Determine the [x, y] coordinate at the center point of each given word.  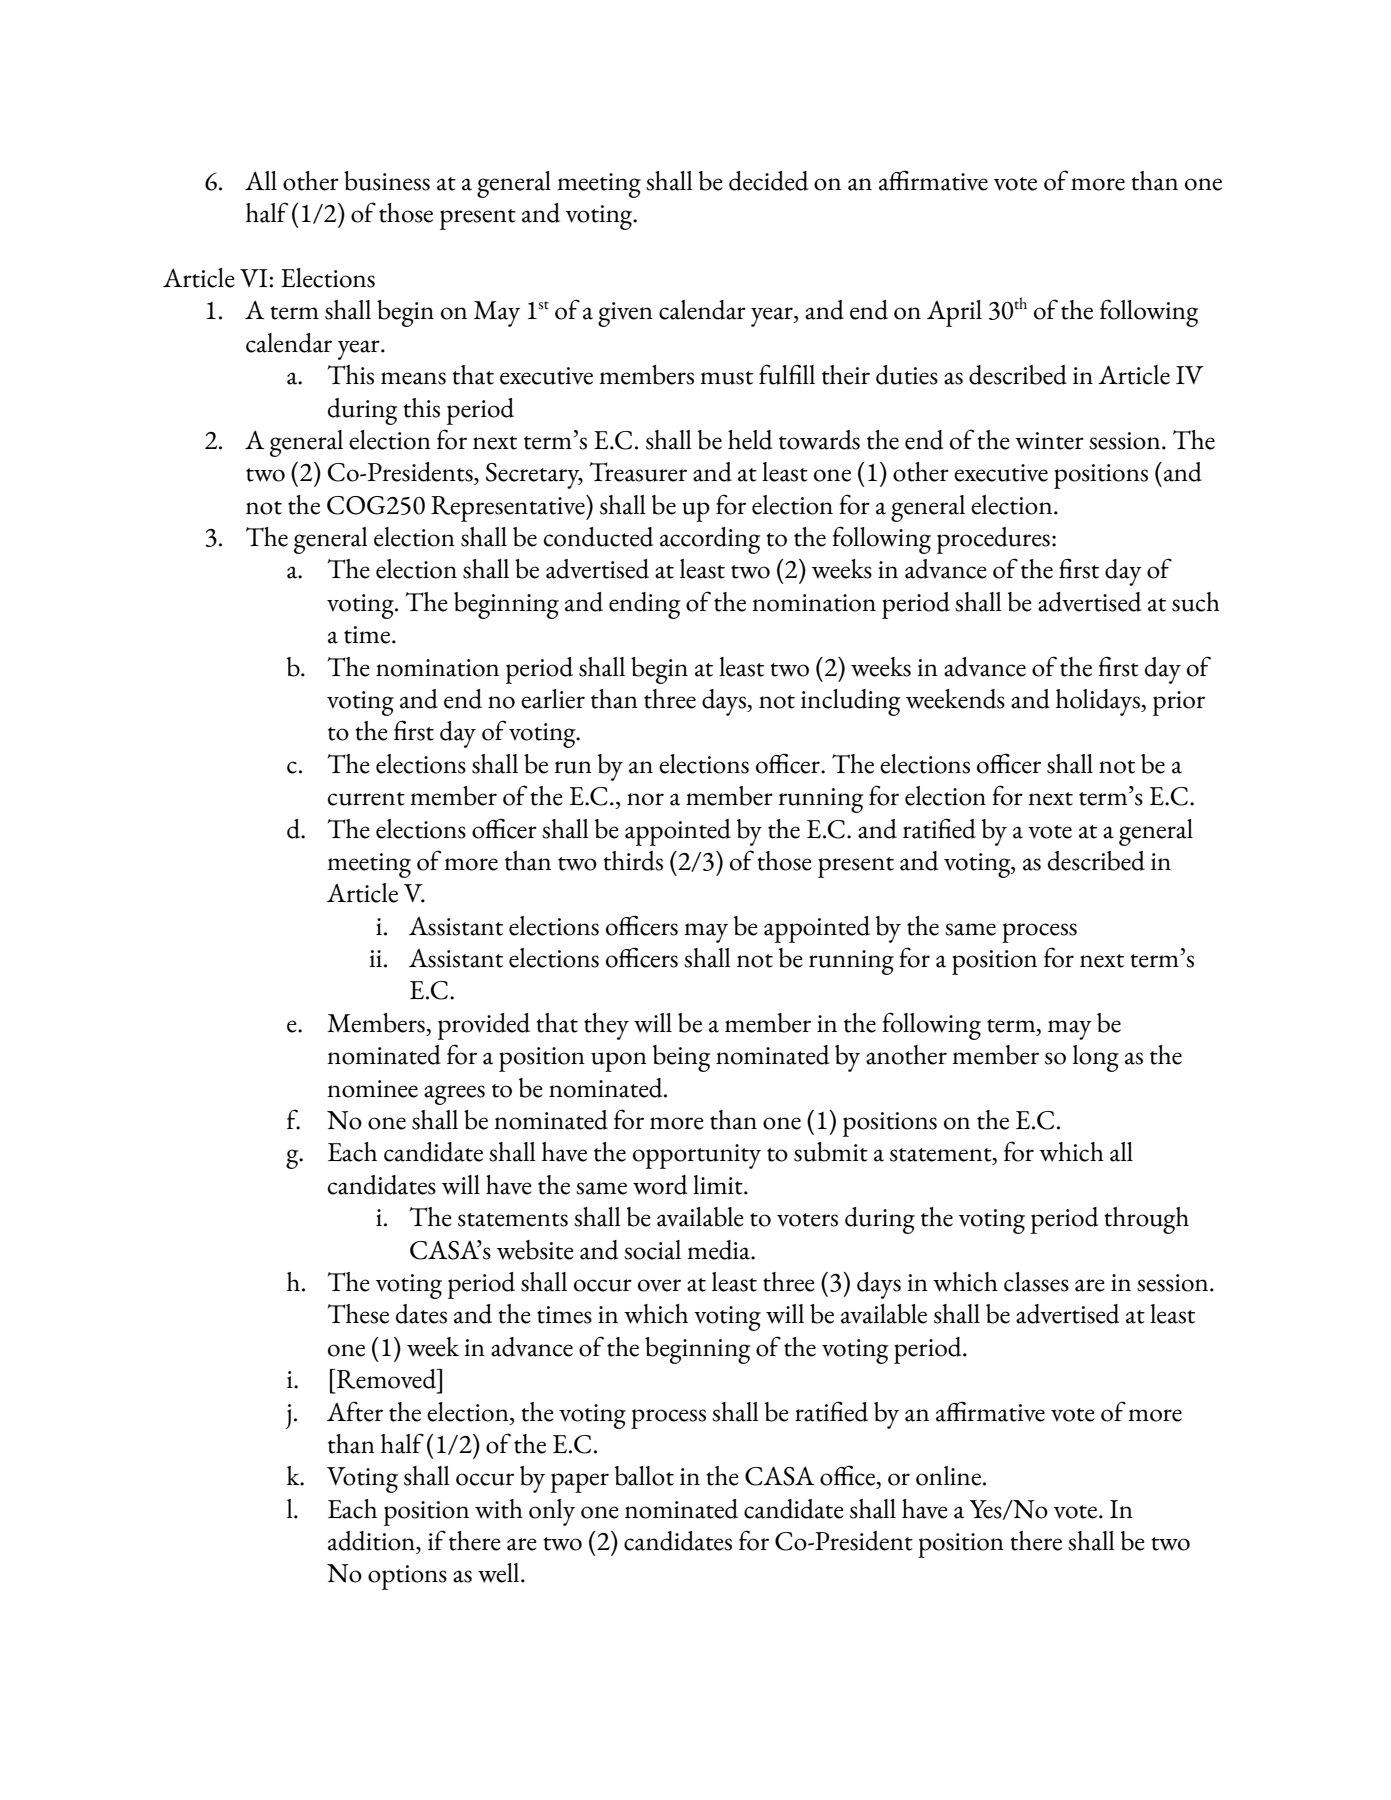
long [1096, 1058]
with [499, 1509]
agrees [454, 1095]
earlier [553, 699]
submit [831, 1152]
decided [768, 181]
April [954, 313]
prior [1179, 703]
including [851, 702]
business [387, 181]
